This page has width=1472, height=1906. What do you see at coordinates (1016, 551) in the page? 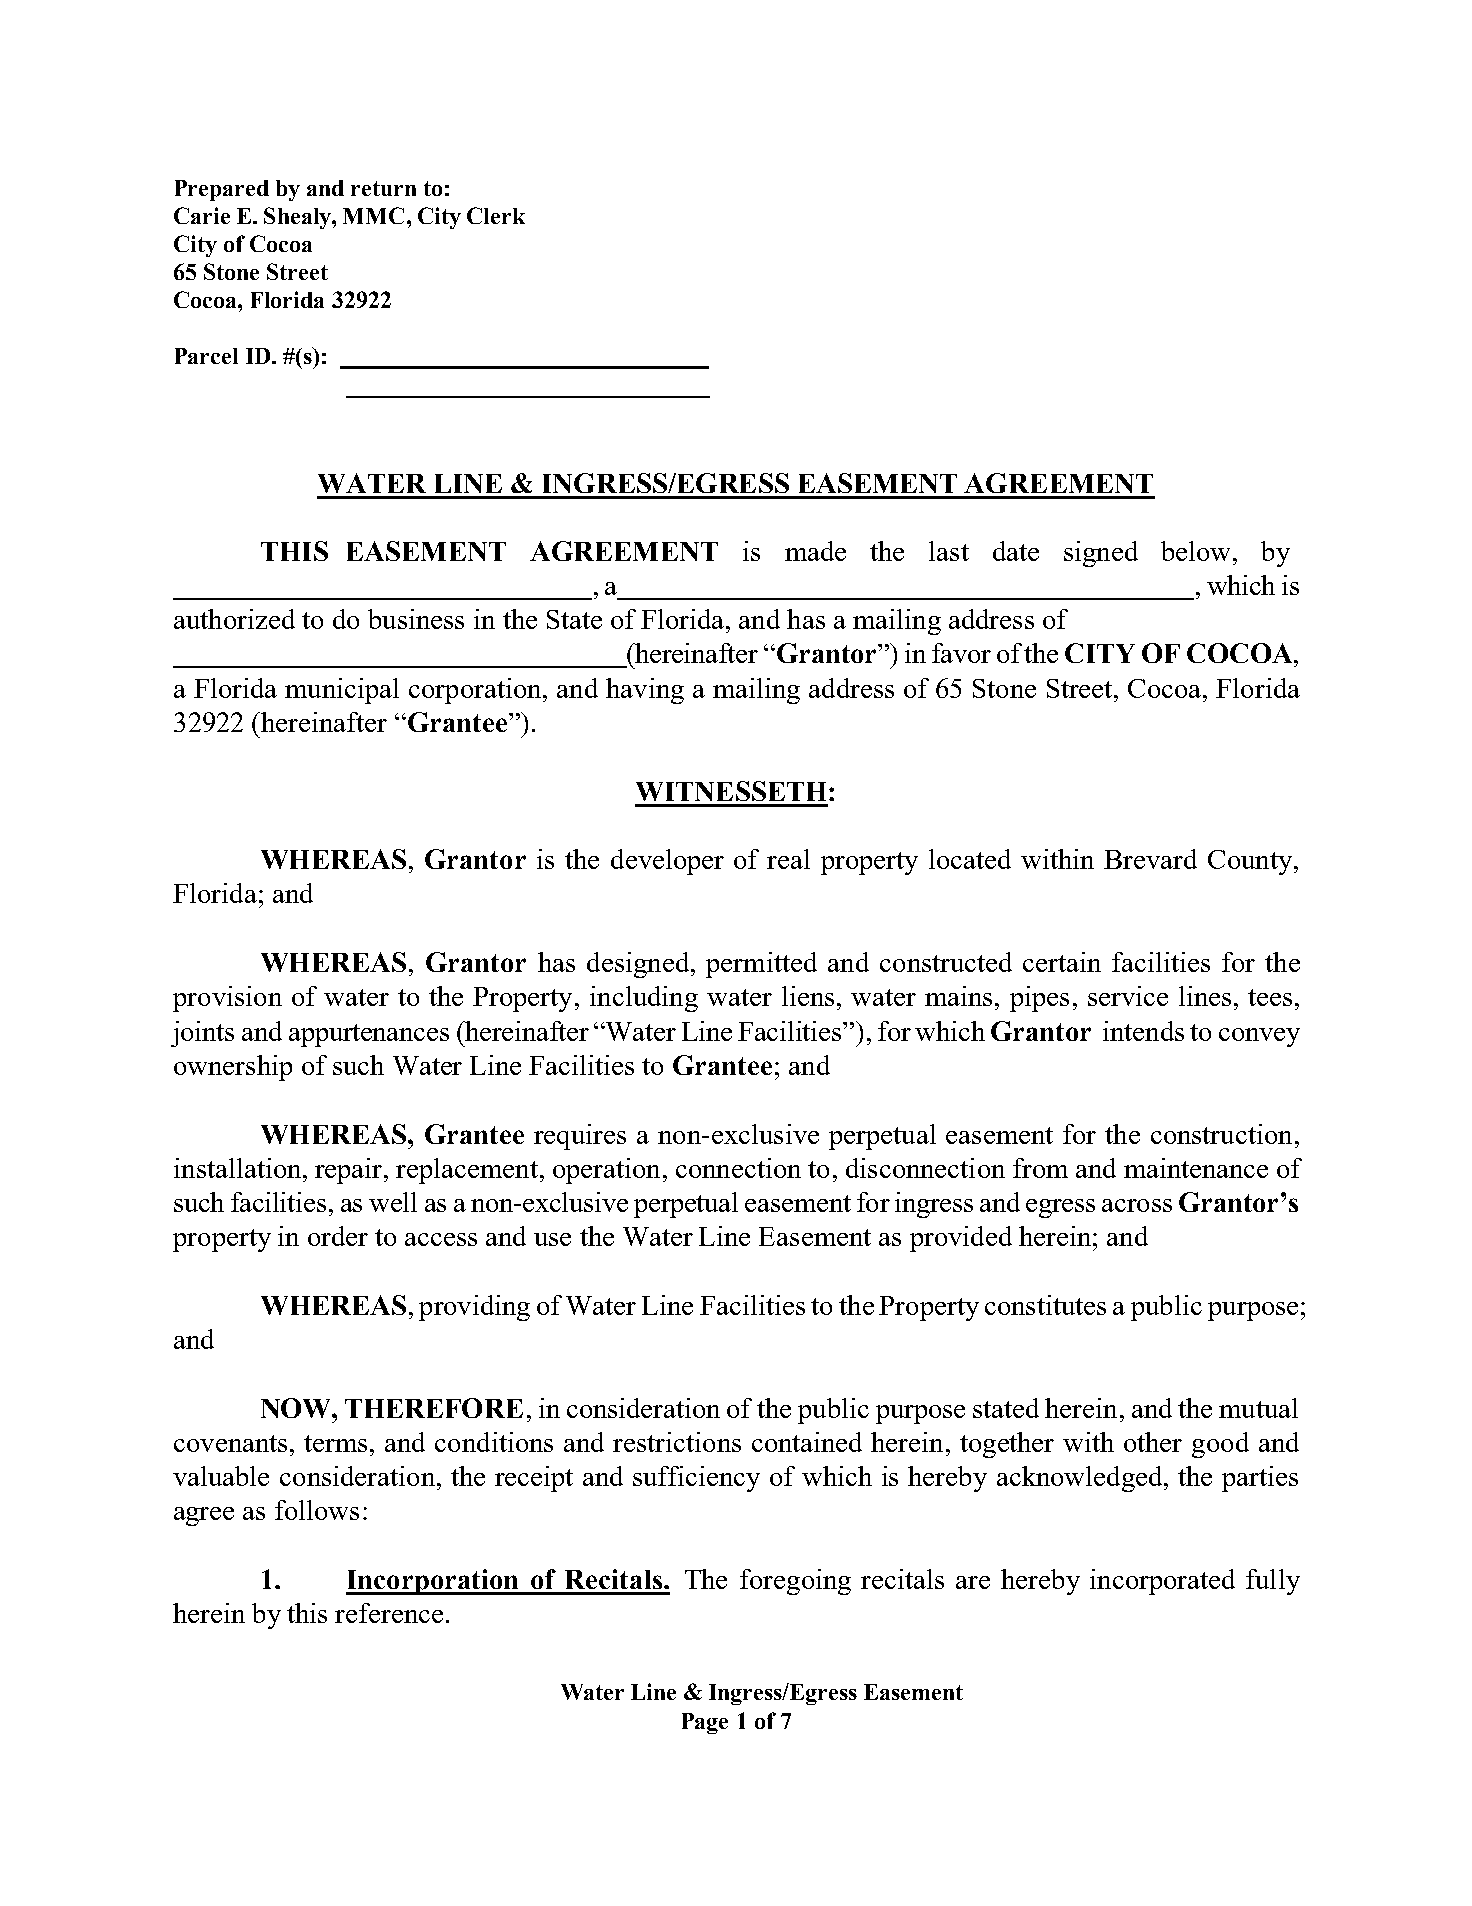
I see `date` at bounding box center [1016, 551].
